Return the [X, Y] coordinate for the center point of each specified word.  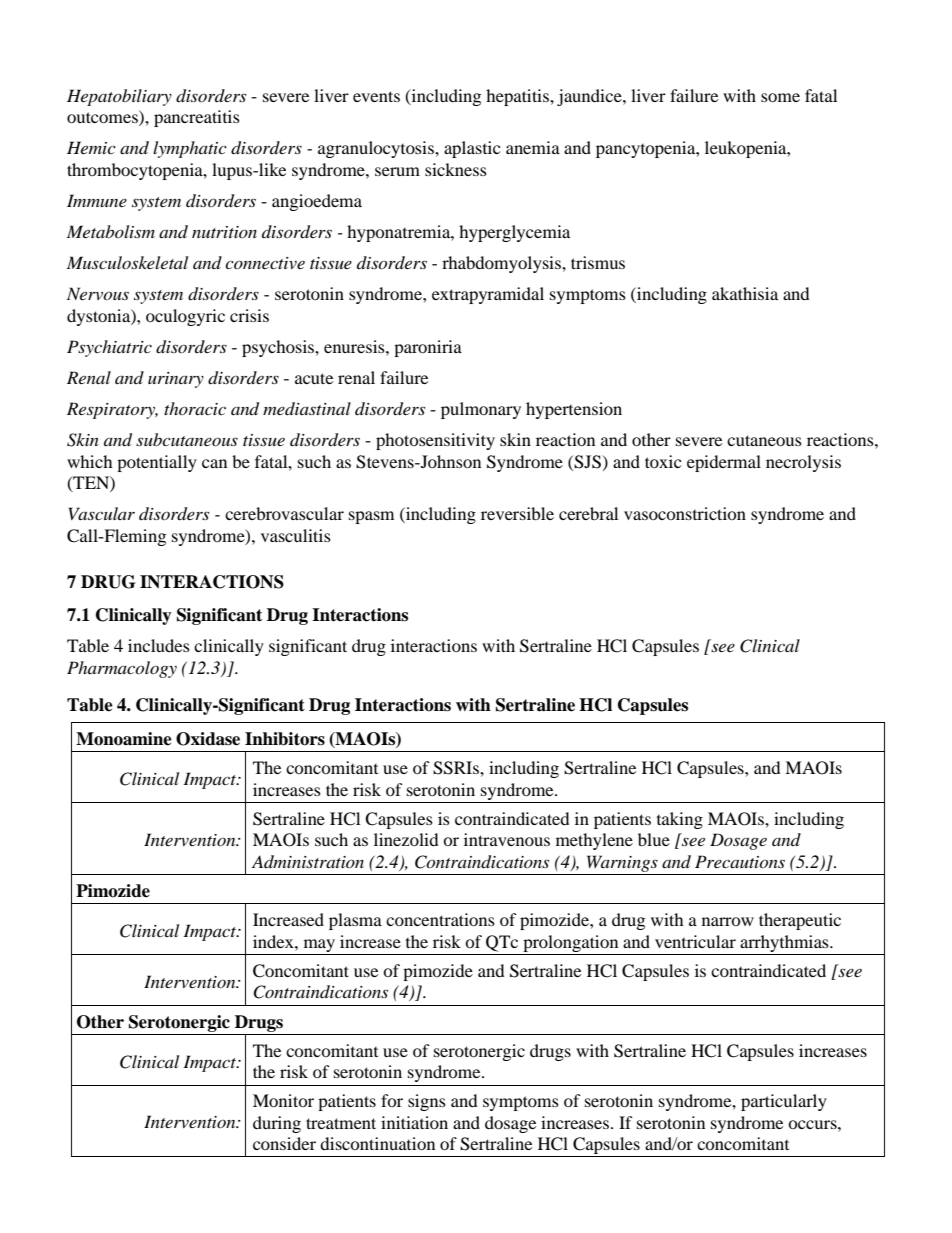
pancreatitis [197, 118]
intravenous [507, 839]
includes [159, 645]
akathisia [745, 293]
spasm [371, 517]
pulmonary [481, 410]
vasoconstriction [685, 513]
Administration [308, 861]
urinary [176, 380]
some [780, 97]
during [277, 1124]
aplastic [472, 149]
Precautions [740, 861]
